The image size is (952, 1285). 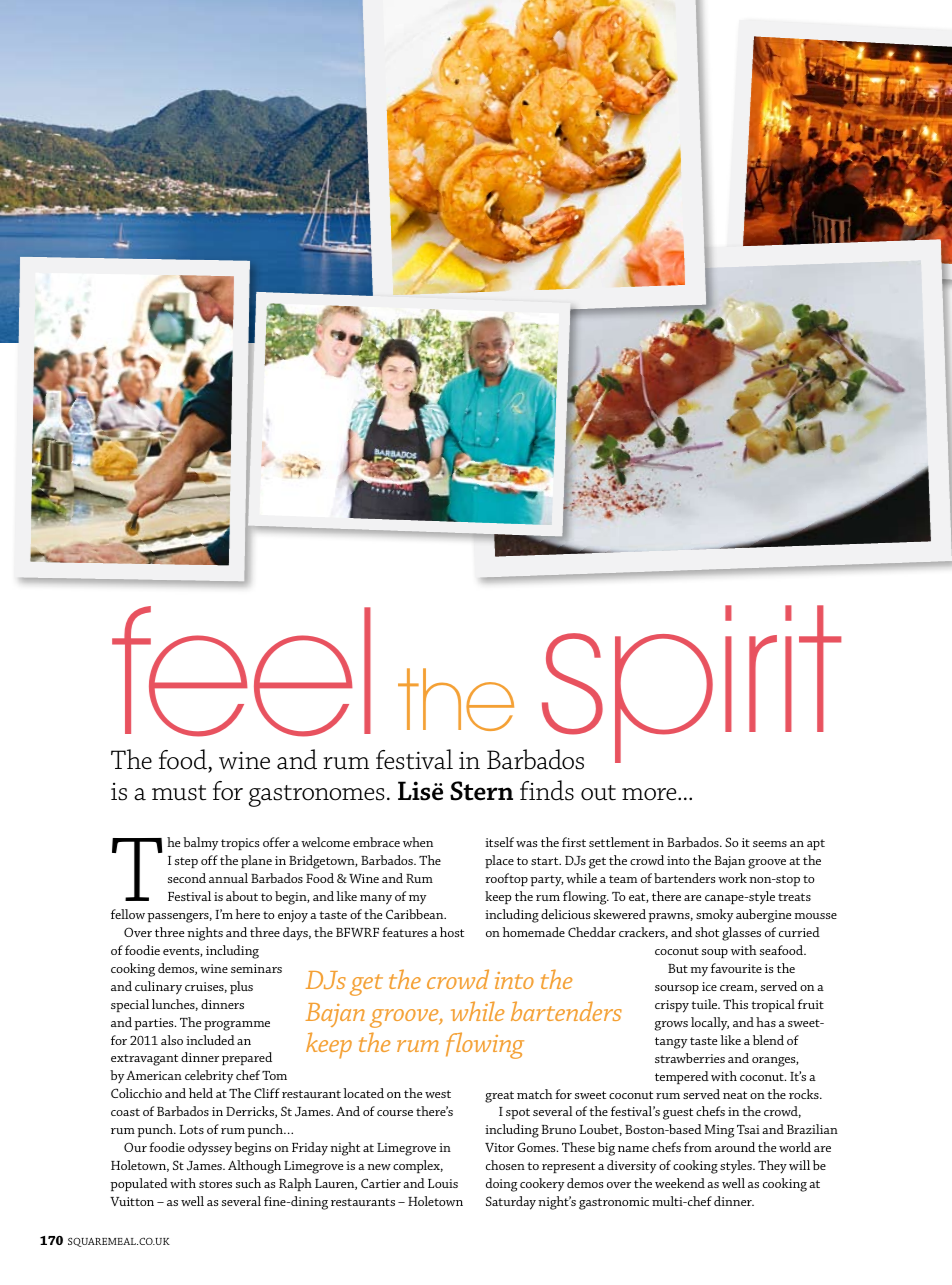 I want to click on host, so click(x=452, y=932).
